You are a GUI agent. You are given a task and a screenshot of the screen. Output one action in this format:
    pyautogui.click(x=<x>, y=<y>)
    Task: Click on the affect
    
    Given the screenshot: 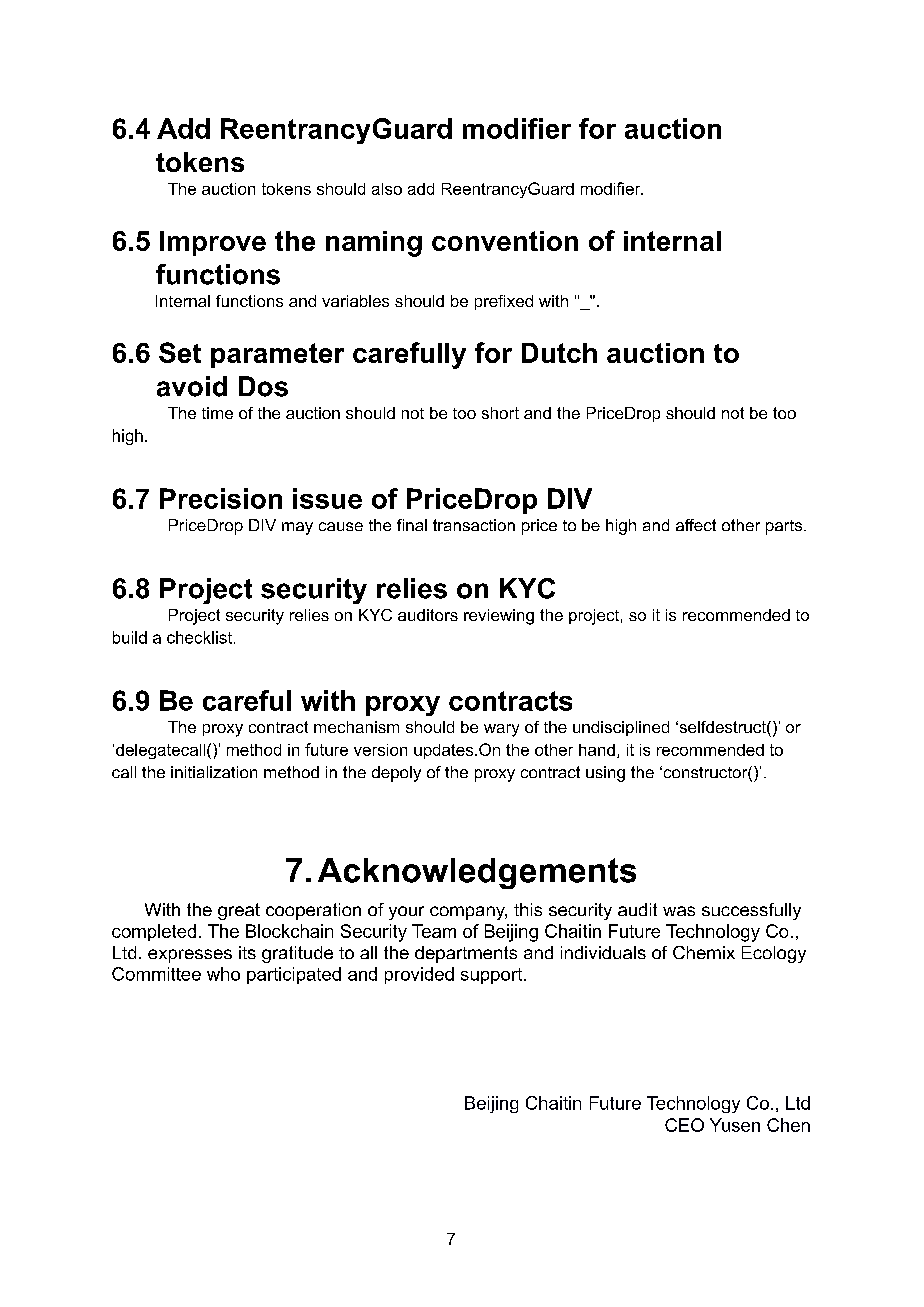 What is the action you would take?
    pyautogui.click(x=696, y=525)
